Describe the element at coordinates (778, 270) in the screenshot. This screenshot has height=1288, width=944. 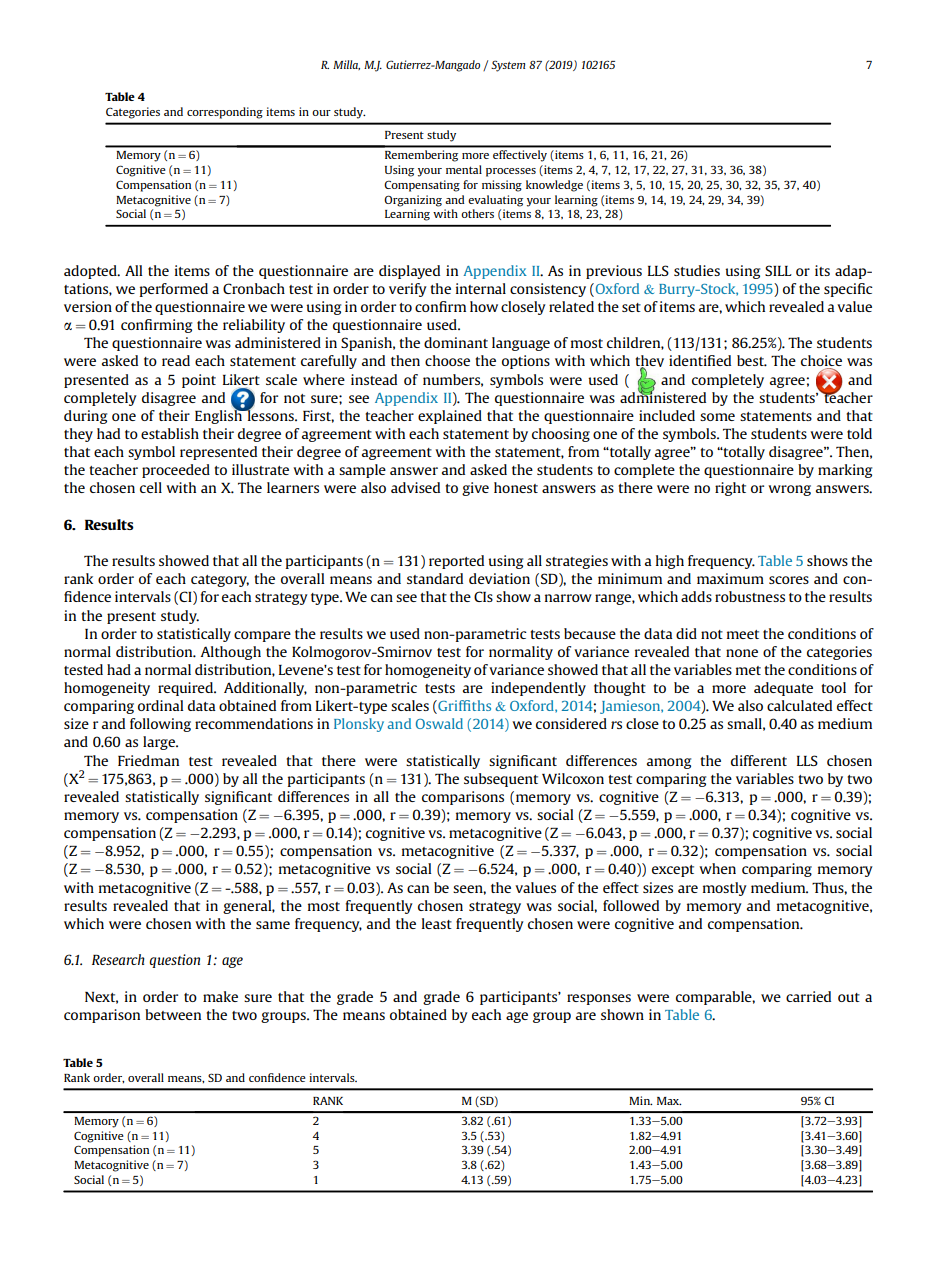
I see `SILL` at that location.
